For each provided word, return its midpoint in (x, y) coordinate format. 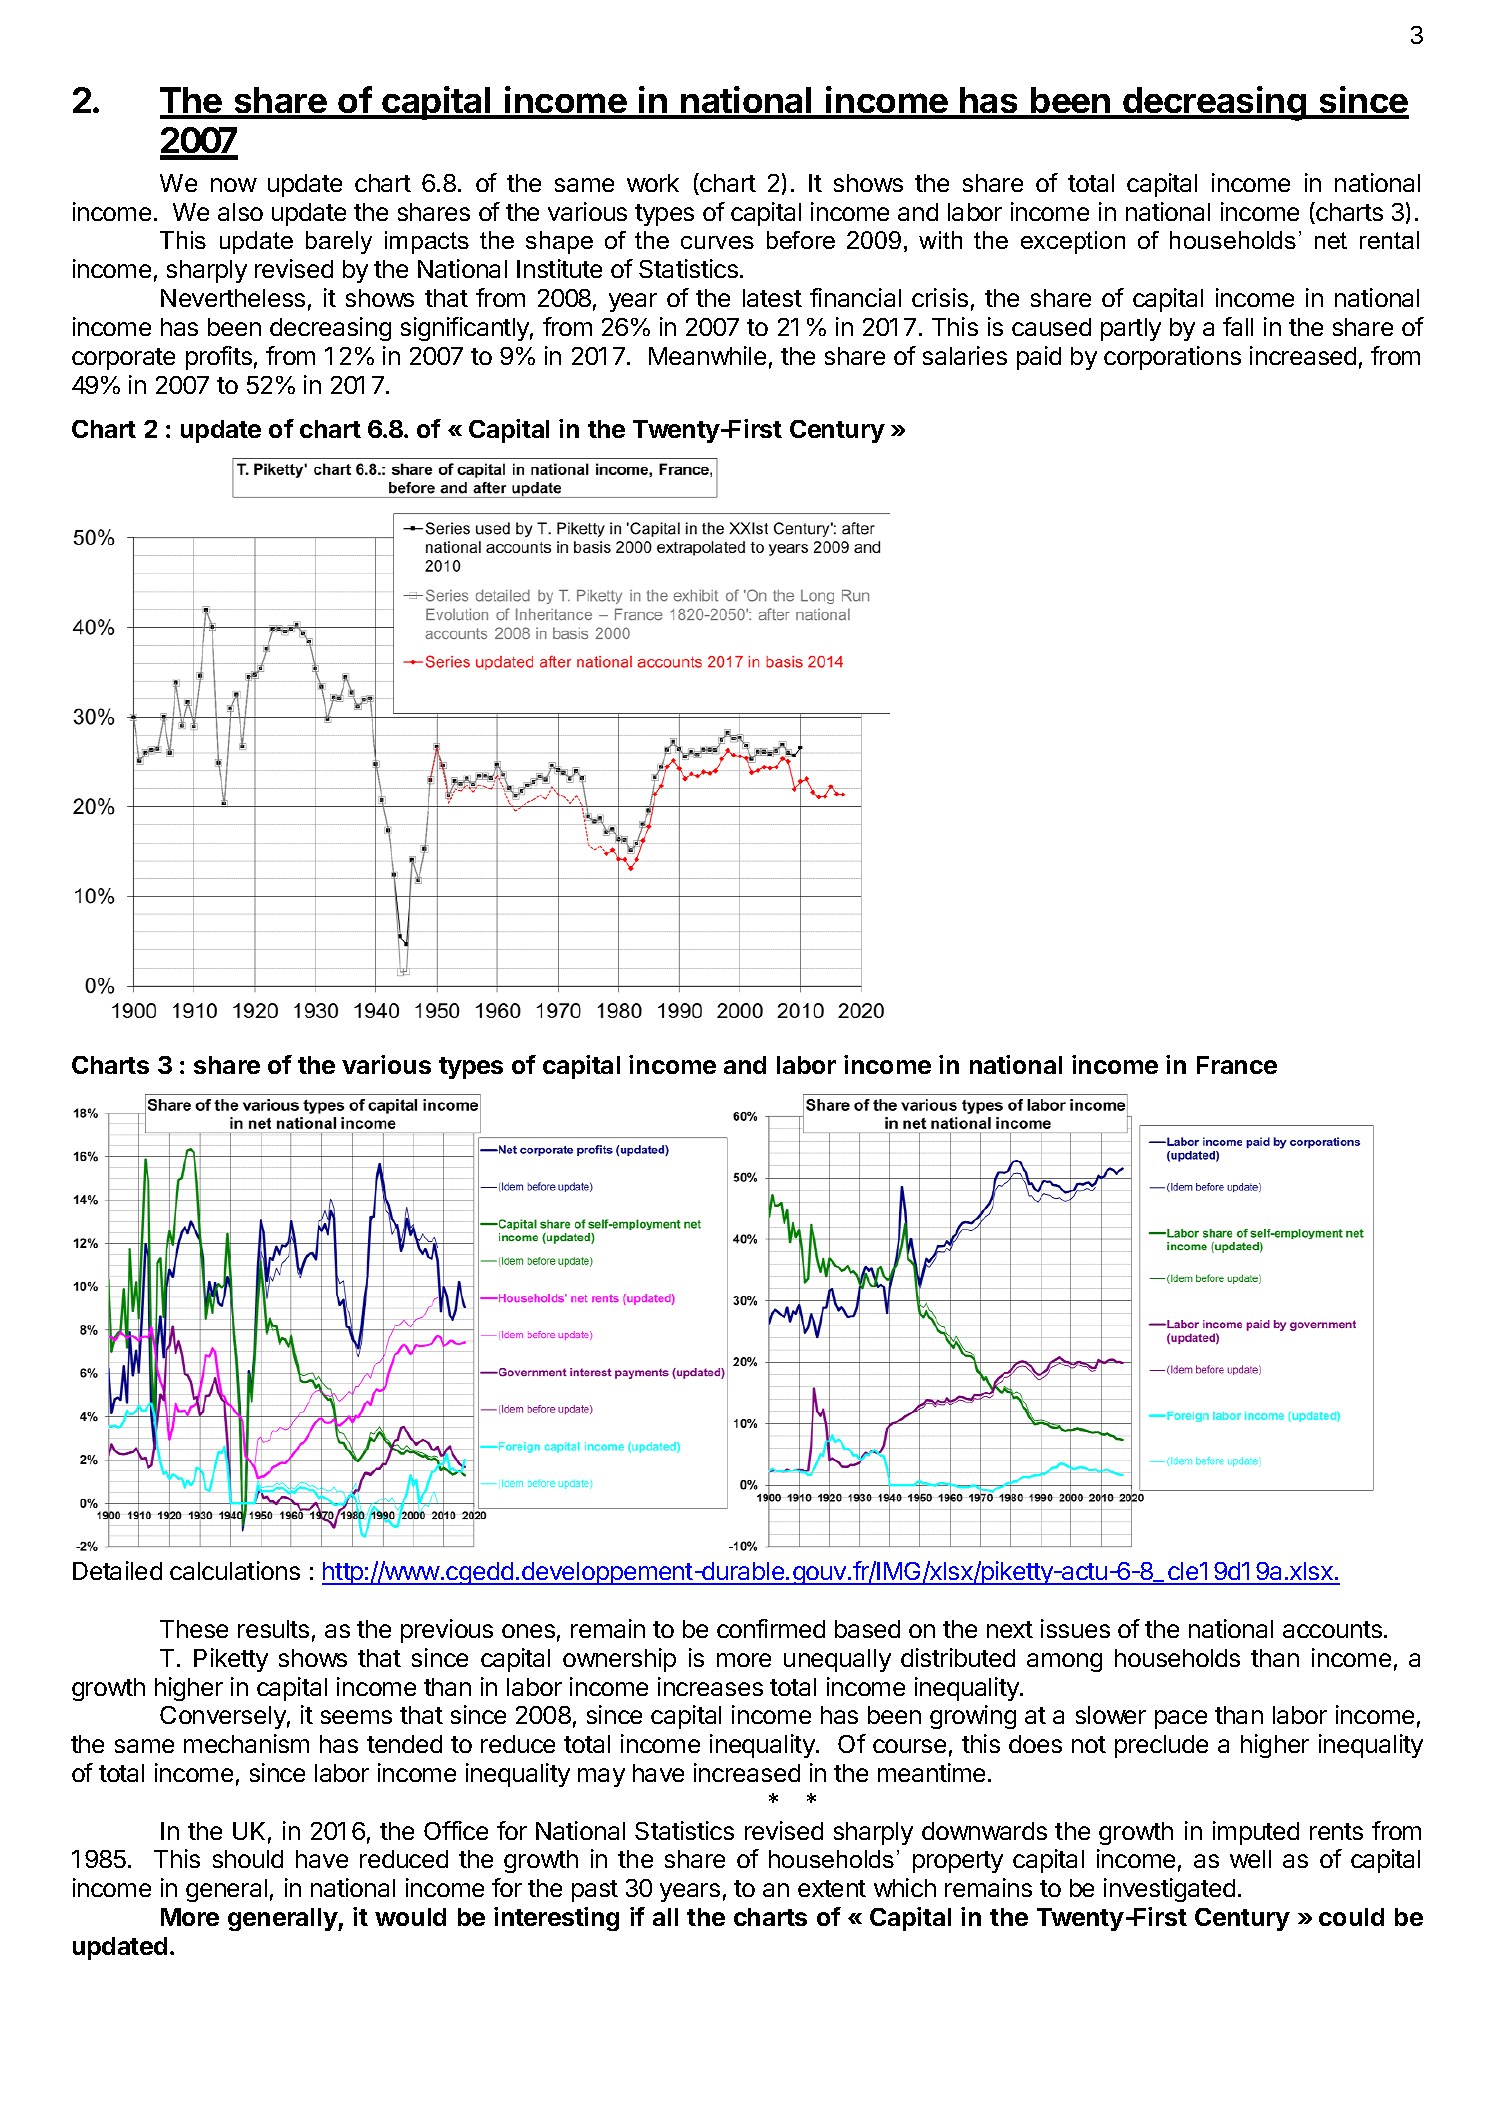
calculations (235, 1570)
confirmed (771, 1628)
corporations (1172, 358)
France (1237, 1065)
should (248, 1859)
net (1331, 240)
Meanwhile (707, 355)
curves (717, 242)
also (240, 212)
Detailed (117, 1570)
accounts (1332, 1629)
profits (219, 358)
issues (1075, 1628)
